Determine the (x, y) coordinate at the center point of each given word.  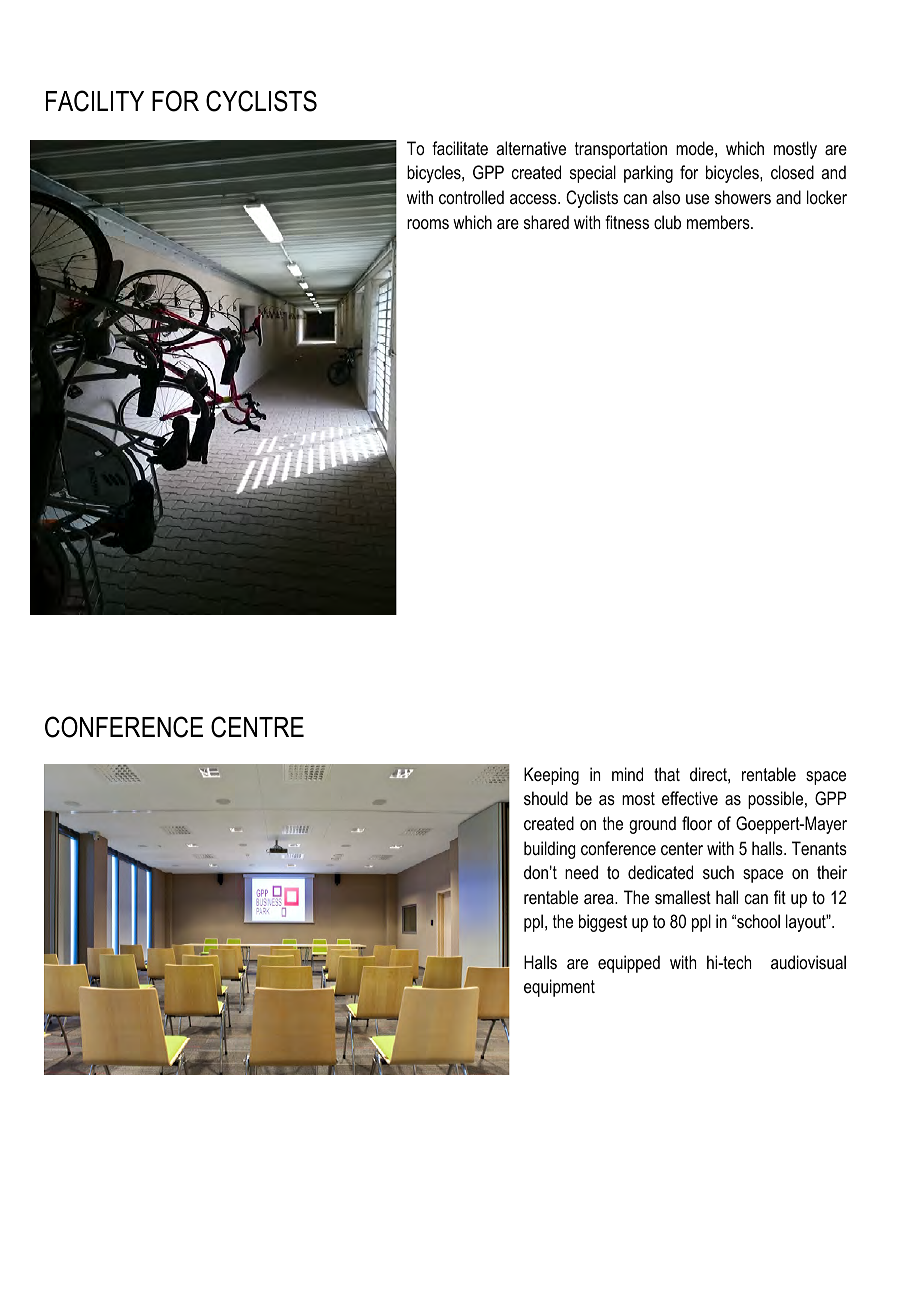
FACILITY (95, 101)
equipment (559, 988)
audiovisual (808, 962)
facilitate (460, 148)
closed (792, 172)
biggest (603, 923)
